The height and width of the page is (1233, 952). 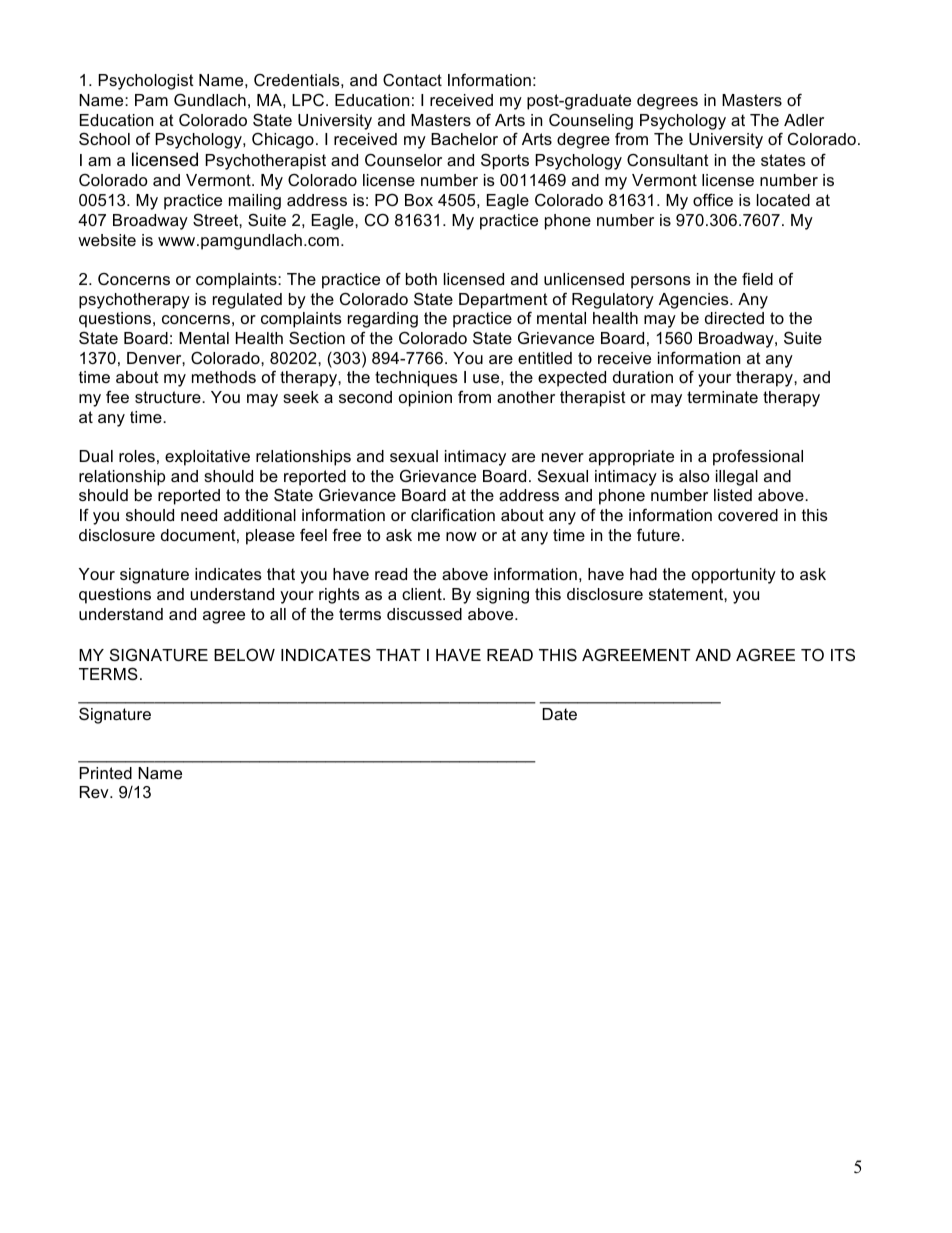 I want to click on opinion, so click(x=425, y=399).
